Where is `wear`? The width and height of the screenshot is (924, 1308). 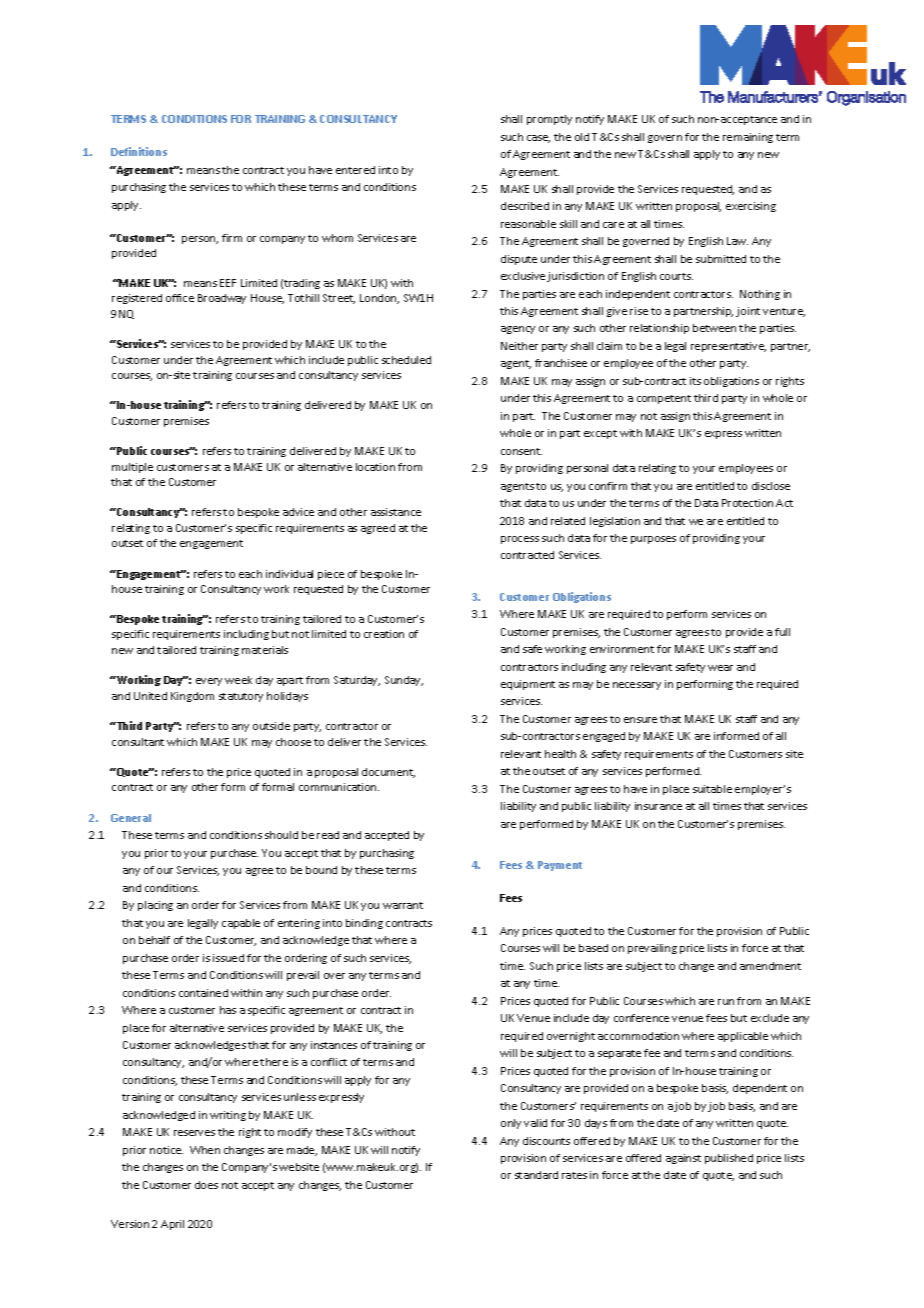
wear is located at coordinates (720, 668).
